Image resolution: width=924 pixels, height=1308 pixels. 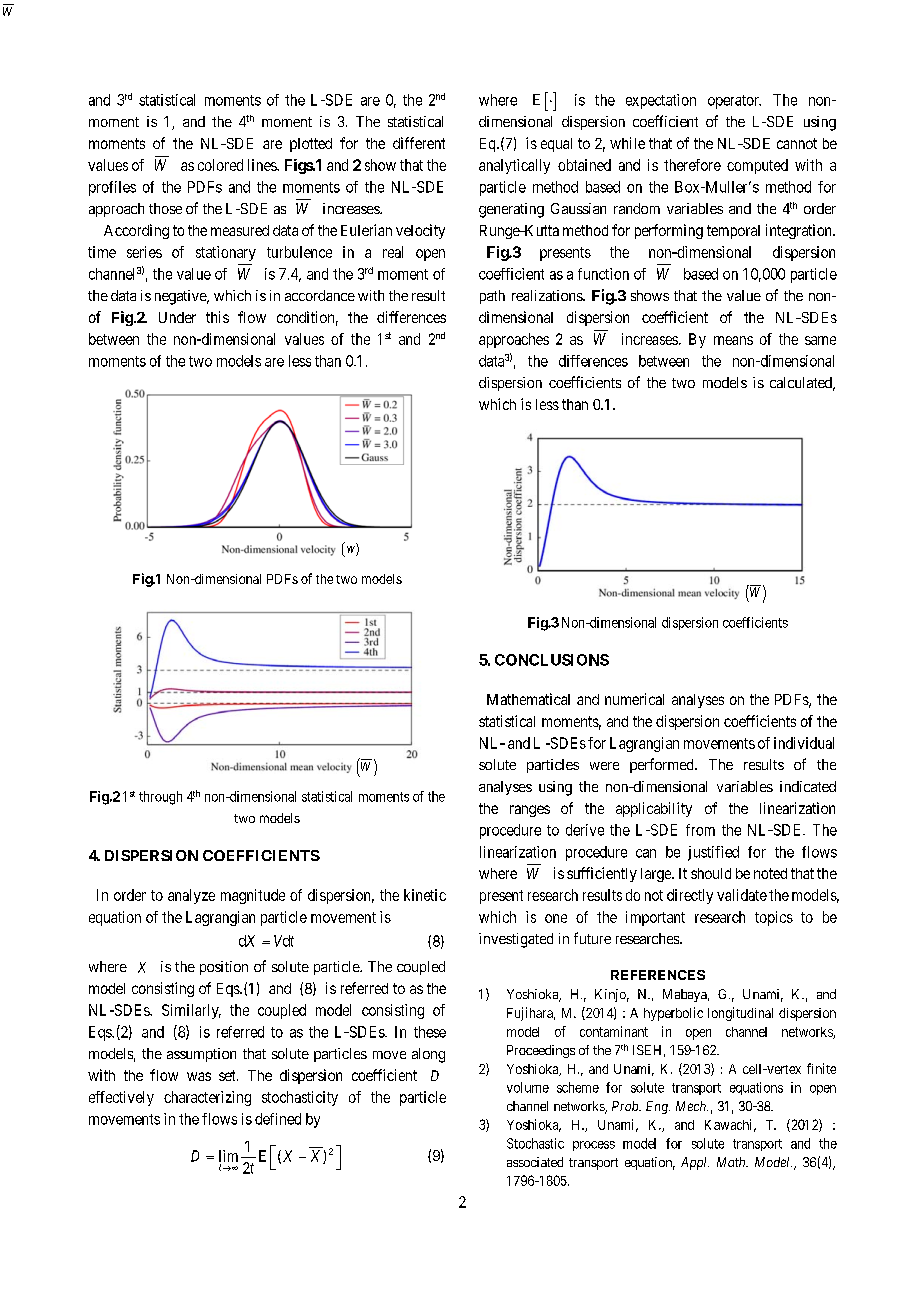 I want to click on associated, so click(x=535, y=1162).
